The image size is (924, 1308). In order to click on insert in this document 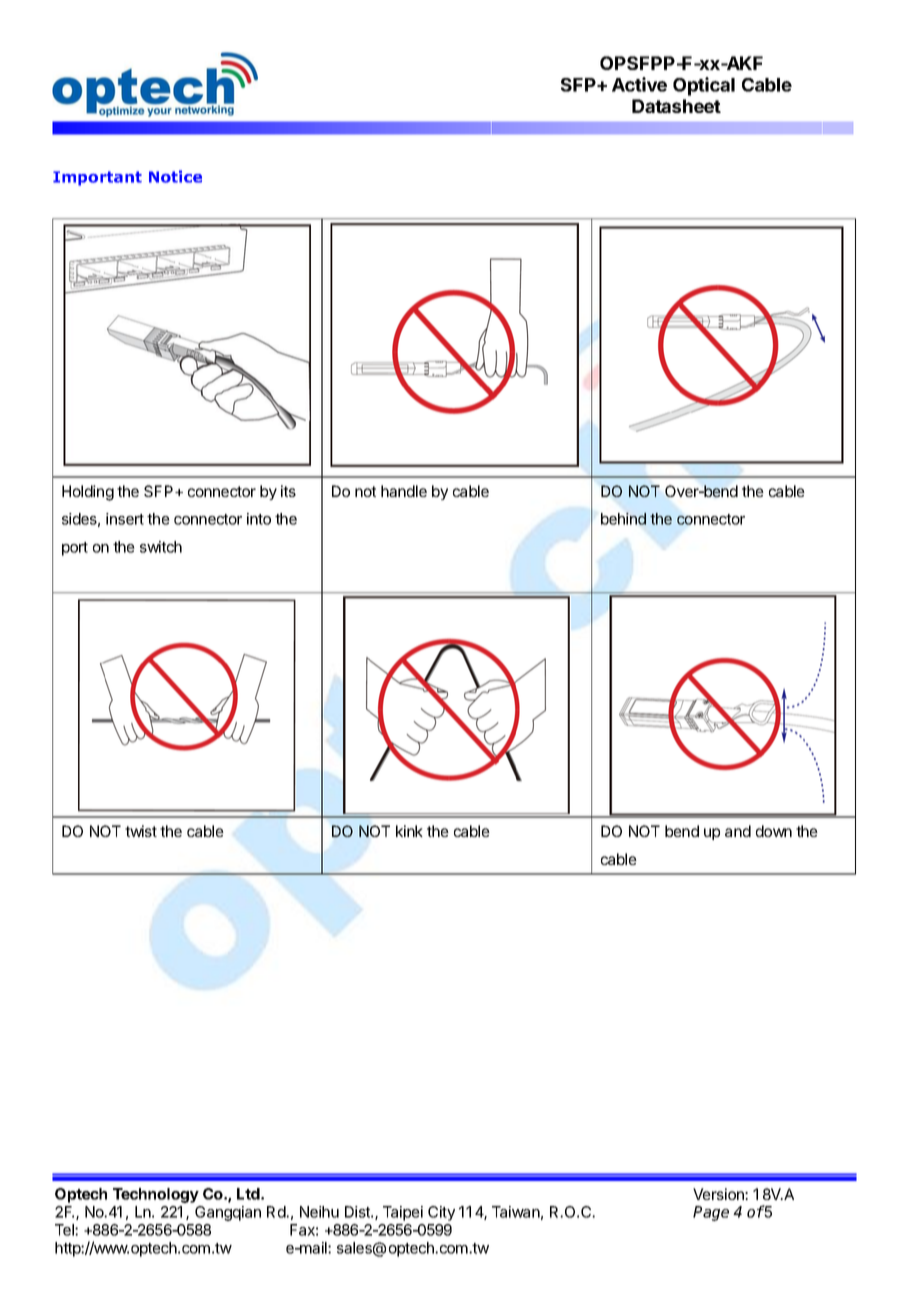, I will do `click(125, 519)`.
